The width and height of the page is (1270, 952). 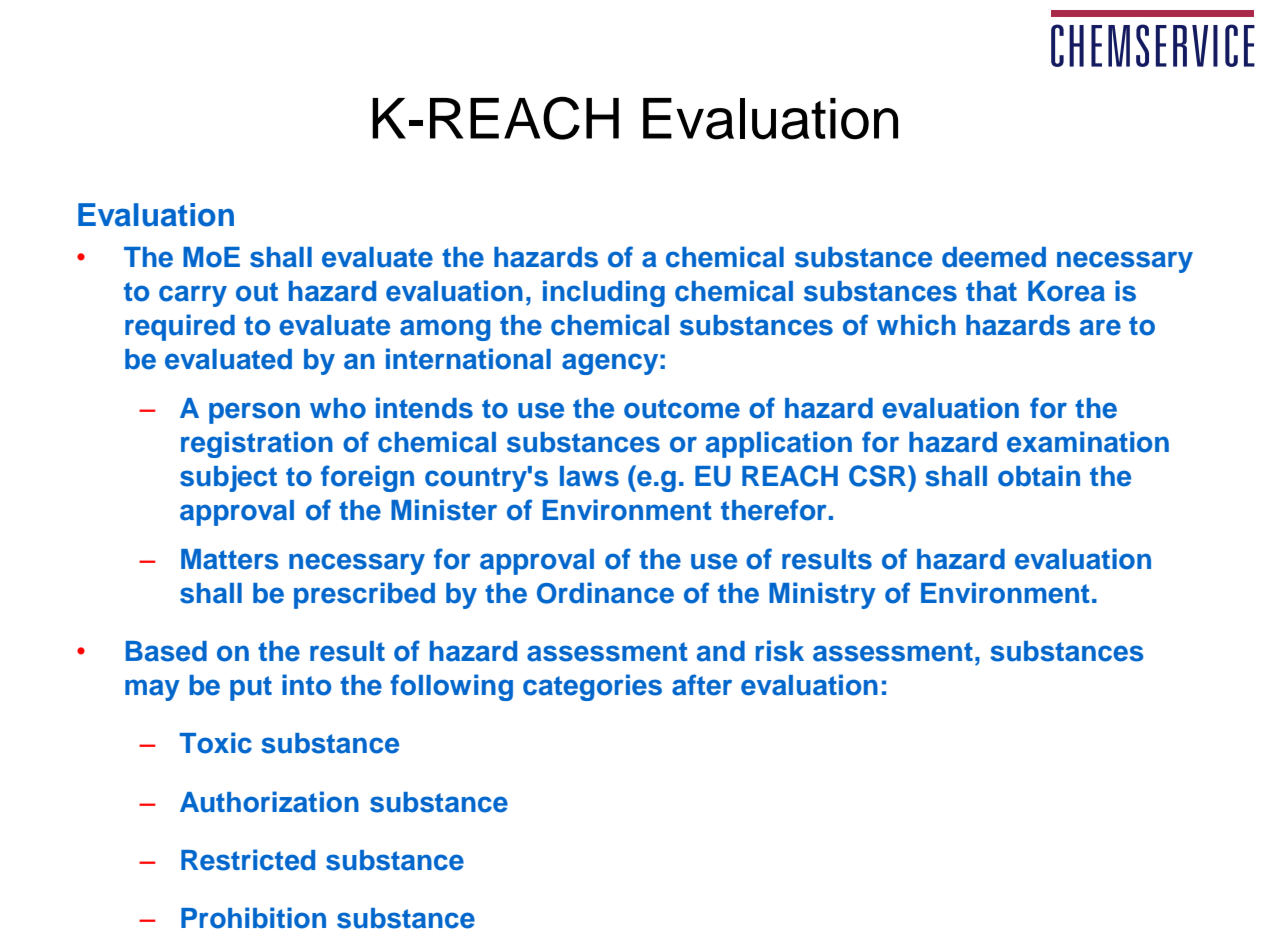 What do you see at coordinates (253, 918) in the page?
I see `Prohibition` at bounding box center [253, 918].
